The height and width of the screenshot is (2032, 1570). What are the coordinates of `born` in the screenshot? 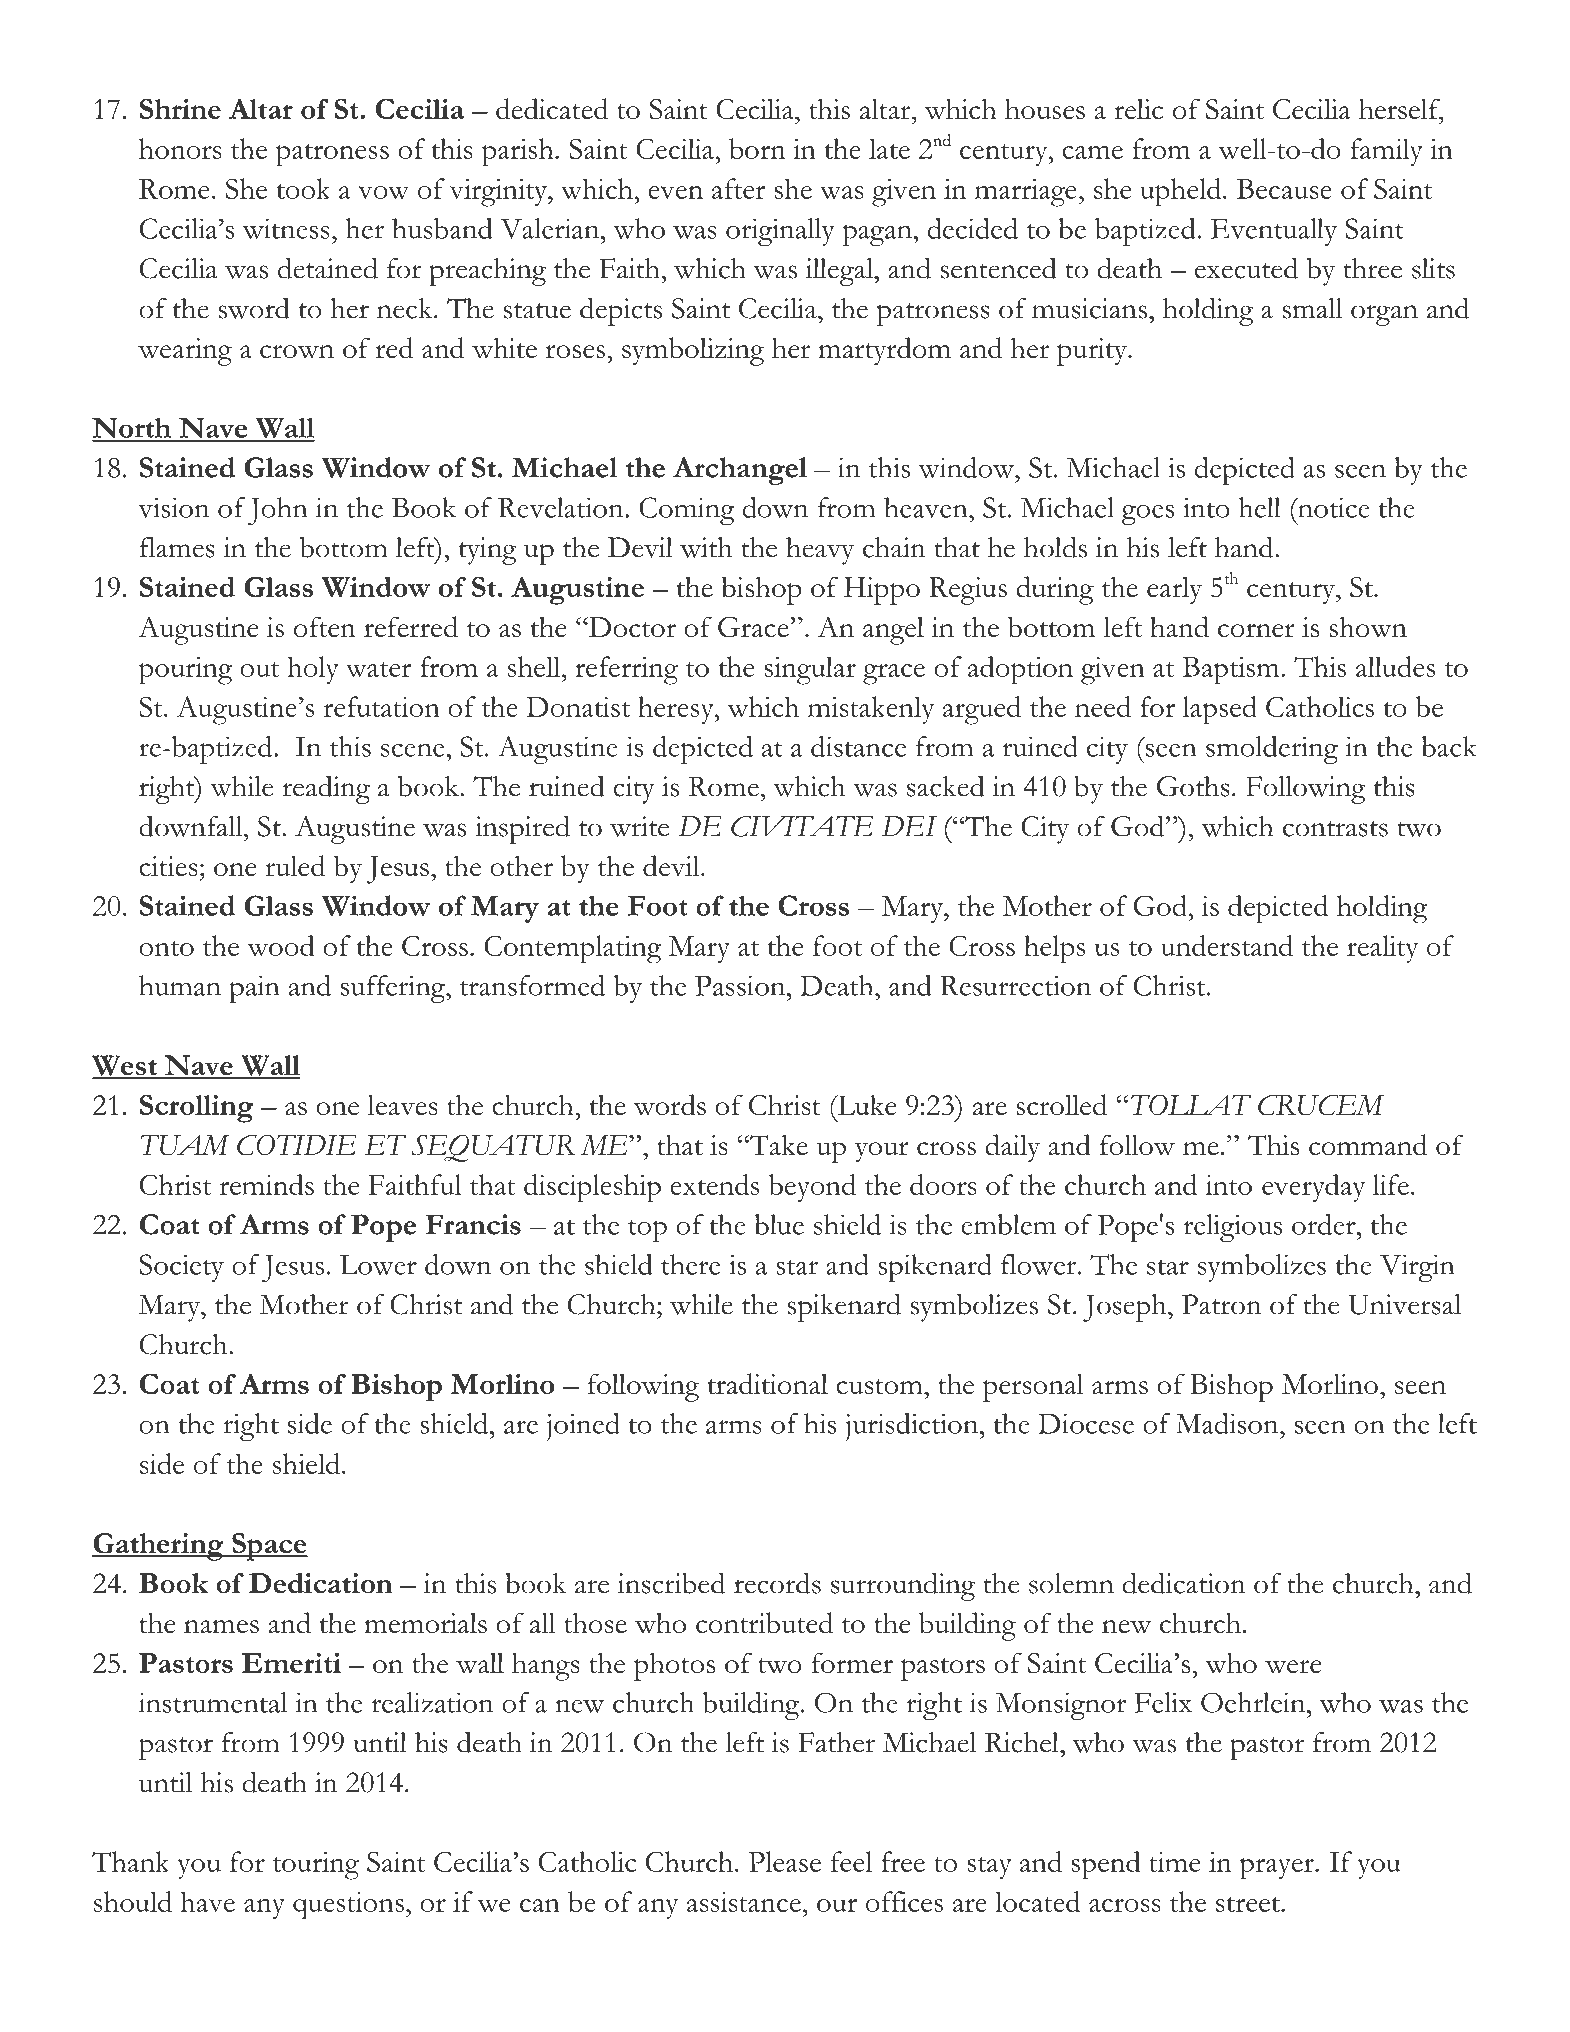 It's located at (757, 148).
